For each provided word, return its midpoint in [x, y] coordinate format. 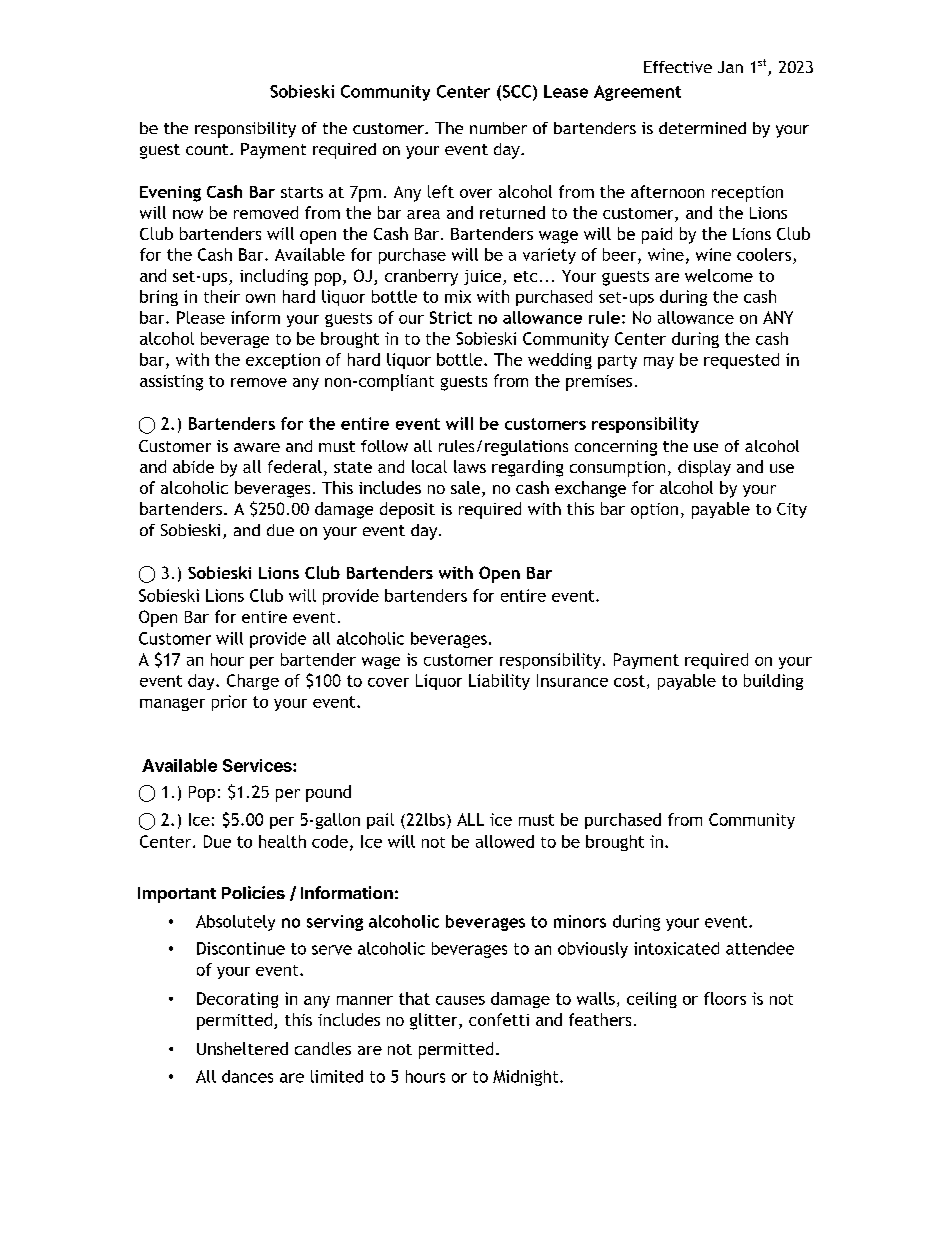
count [208, 149]
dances [247, 1076]
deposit [407, 510]
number [498, 128]
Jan [730, 67]
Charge [253, 682]
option [654, 511]
